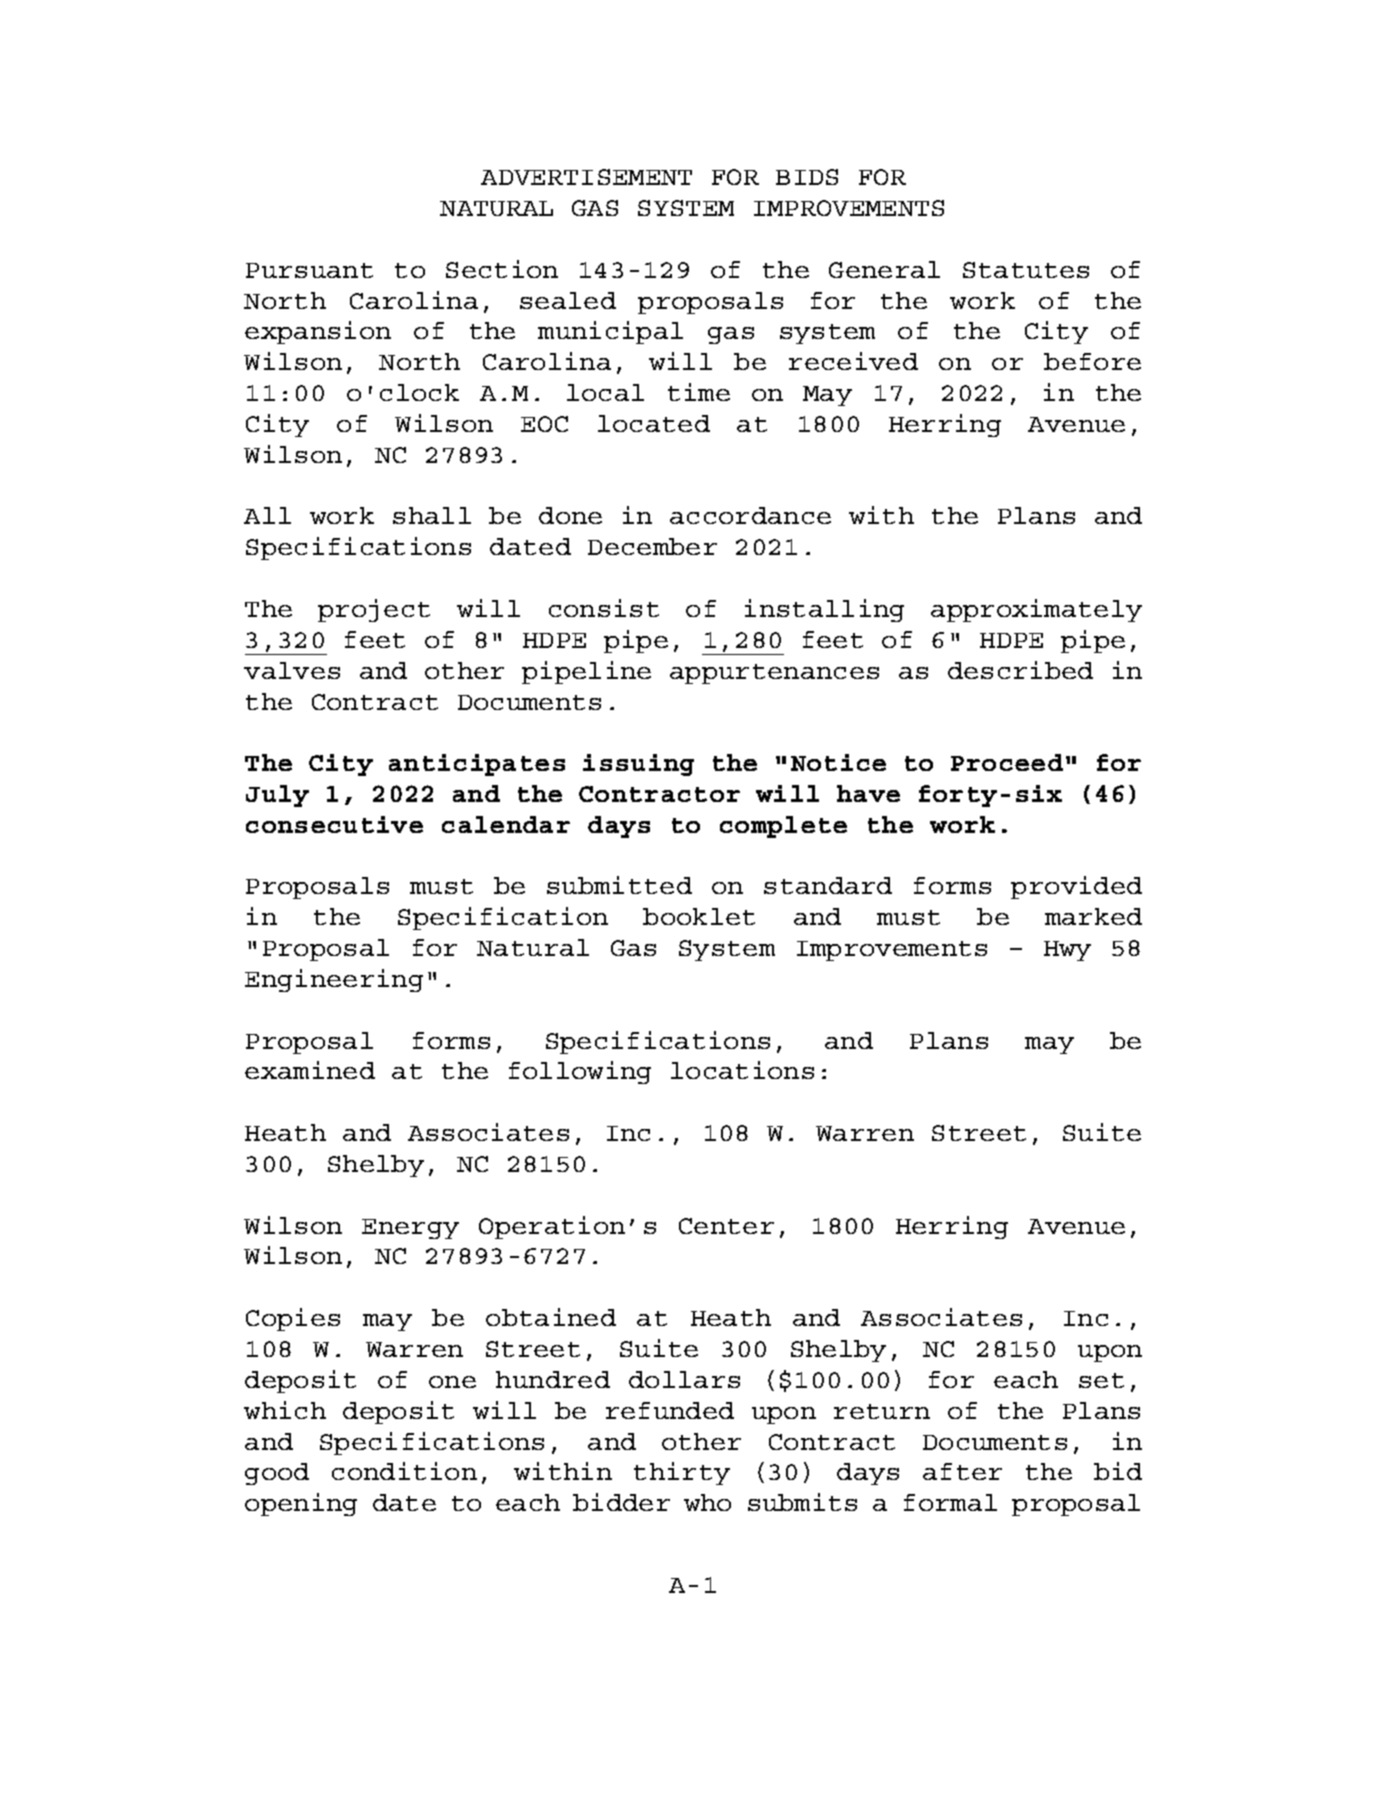  Describe the element at coordinates (682, 1473) in the page. I see `thirty` at that location.
